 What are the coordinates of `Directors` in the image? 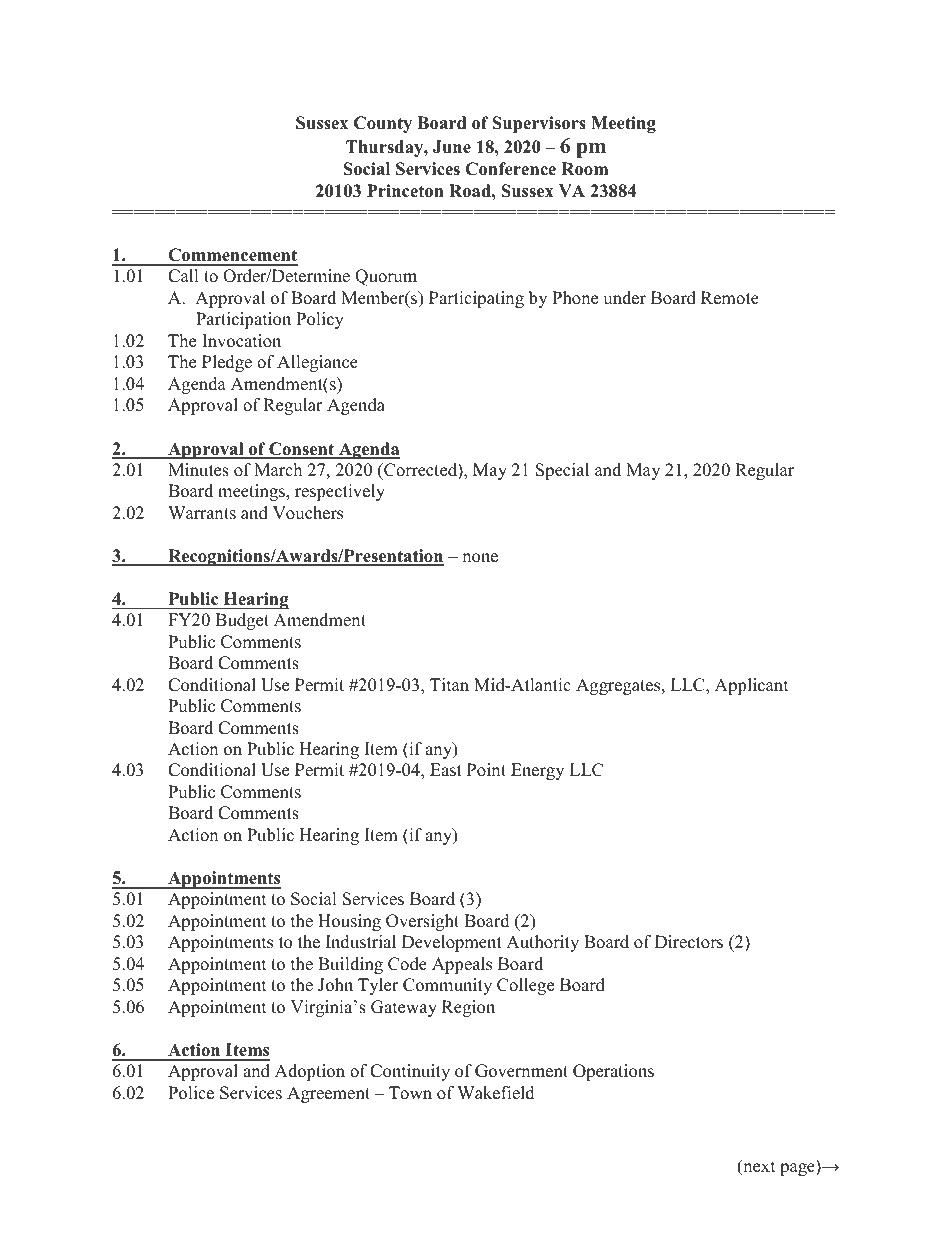 It's located at (689, 942).
